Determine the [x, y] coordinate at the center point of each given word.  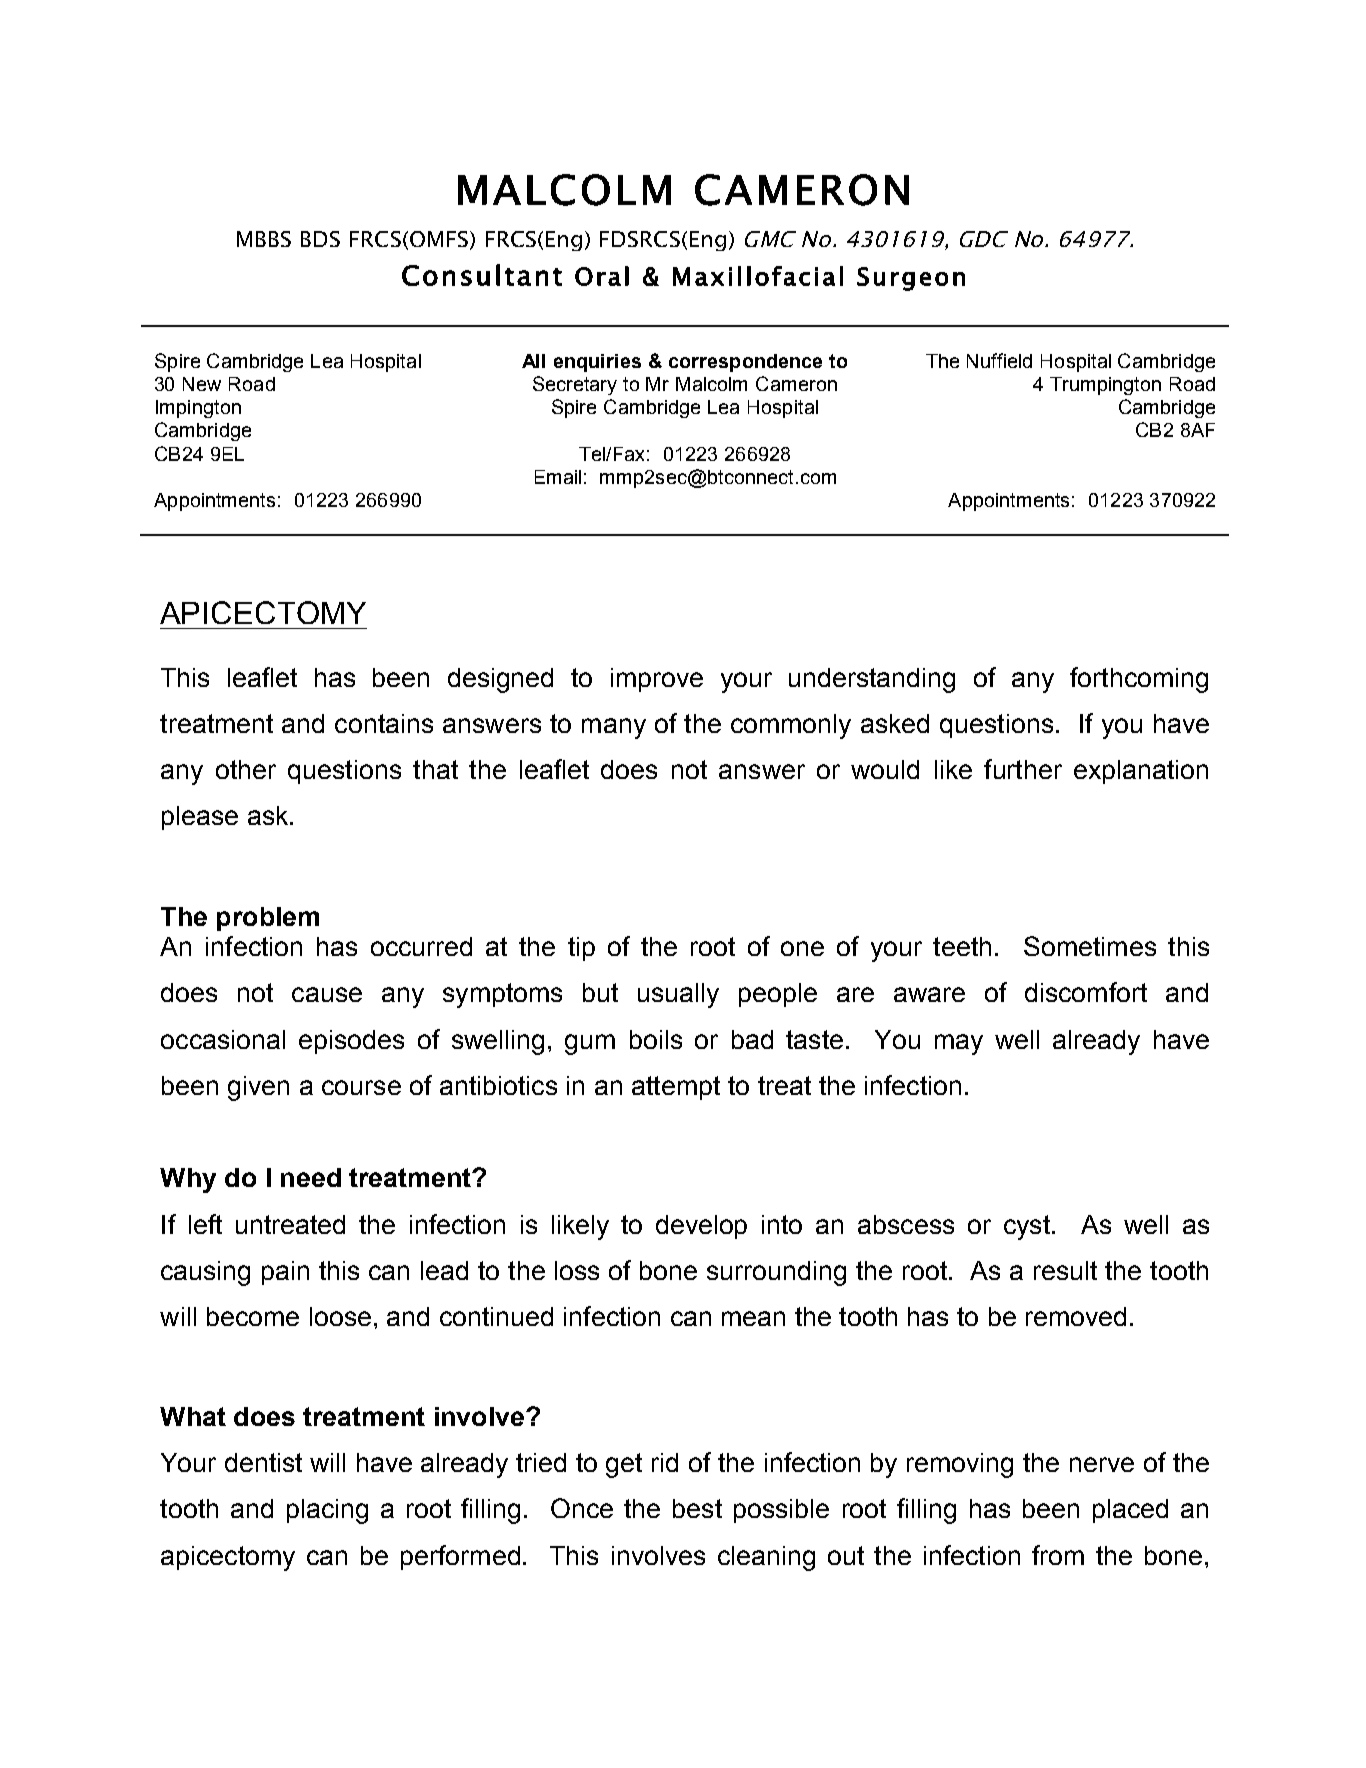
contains [384, 723]
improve [657, 680]
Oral [602, 276]
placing [327, 1511]
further [1023, 769]
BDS [320, 239]
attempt [676, 1088]
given [258, 1088]
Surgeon [911, 279]
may [959, 1044]
